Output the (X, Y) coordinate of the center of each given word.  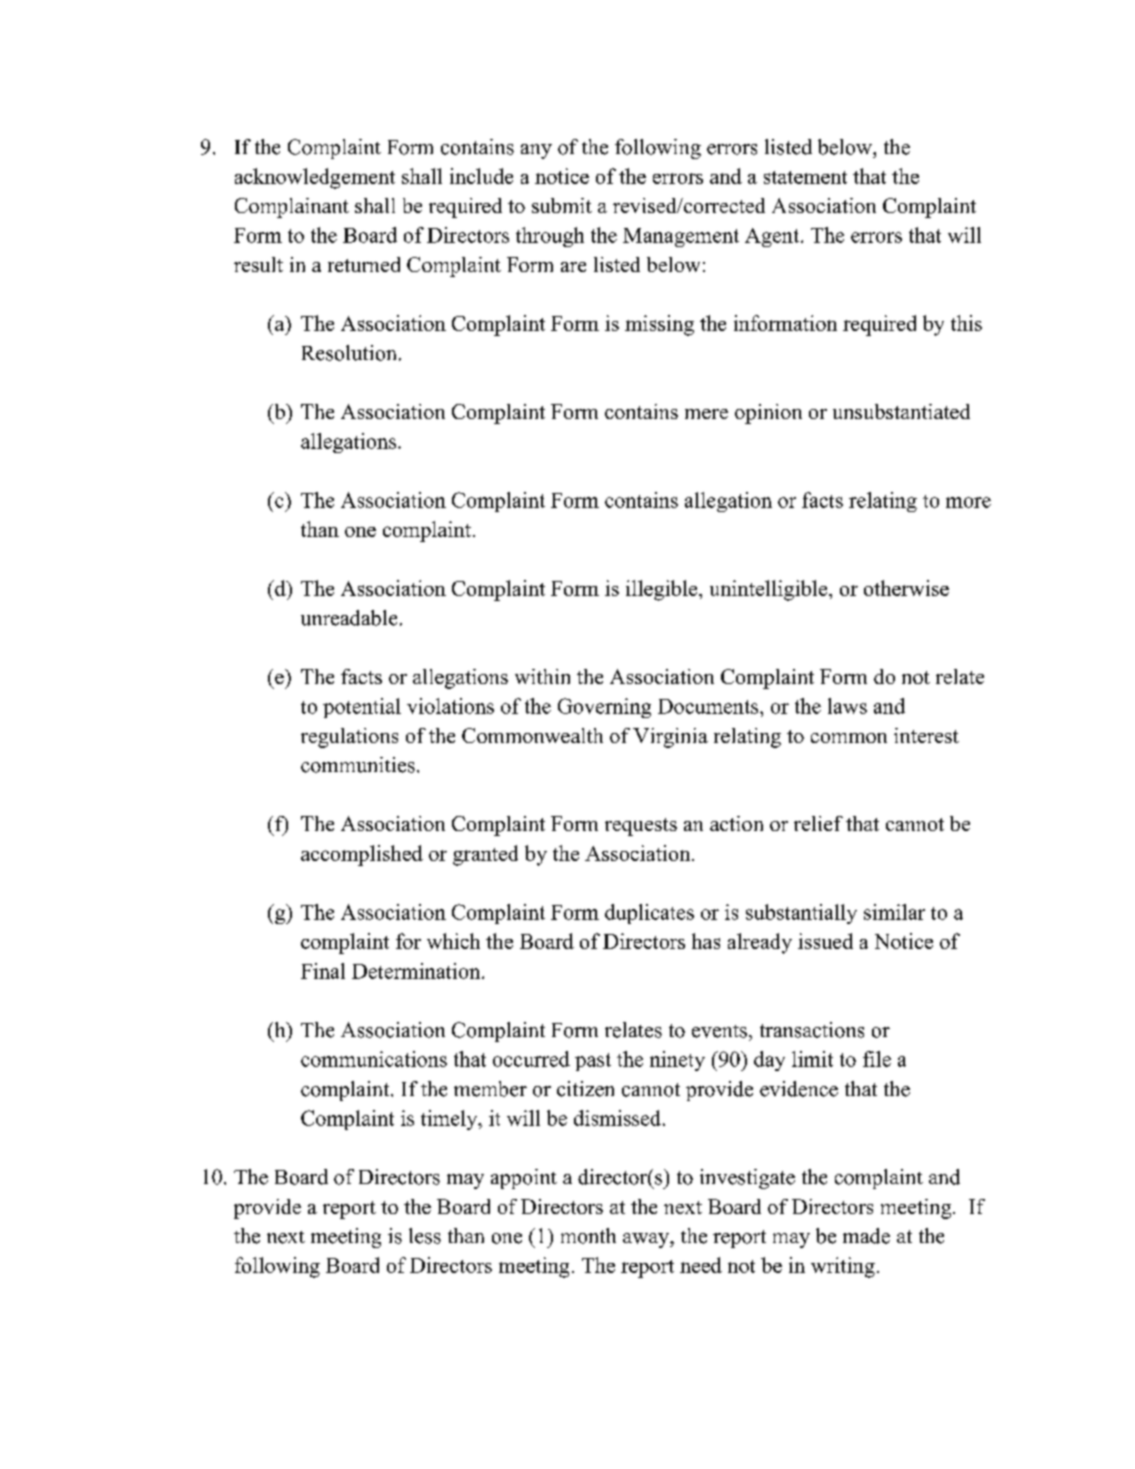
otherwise (906, 588)
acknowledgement (315, 178)
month (588, 1236)
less (425, 1236)
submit (562, 205)
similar (894, 912)
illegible (663, 590)
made (866, 1236)
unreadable (349, 618)
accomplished (362, 855)
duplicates (649, 914)
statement (805, 177)
